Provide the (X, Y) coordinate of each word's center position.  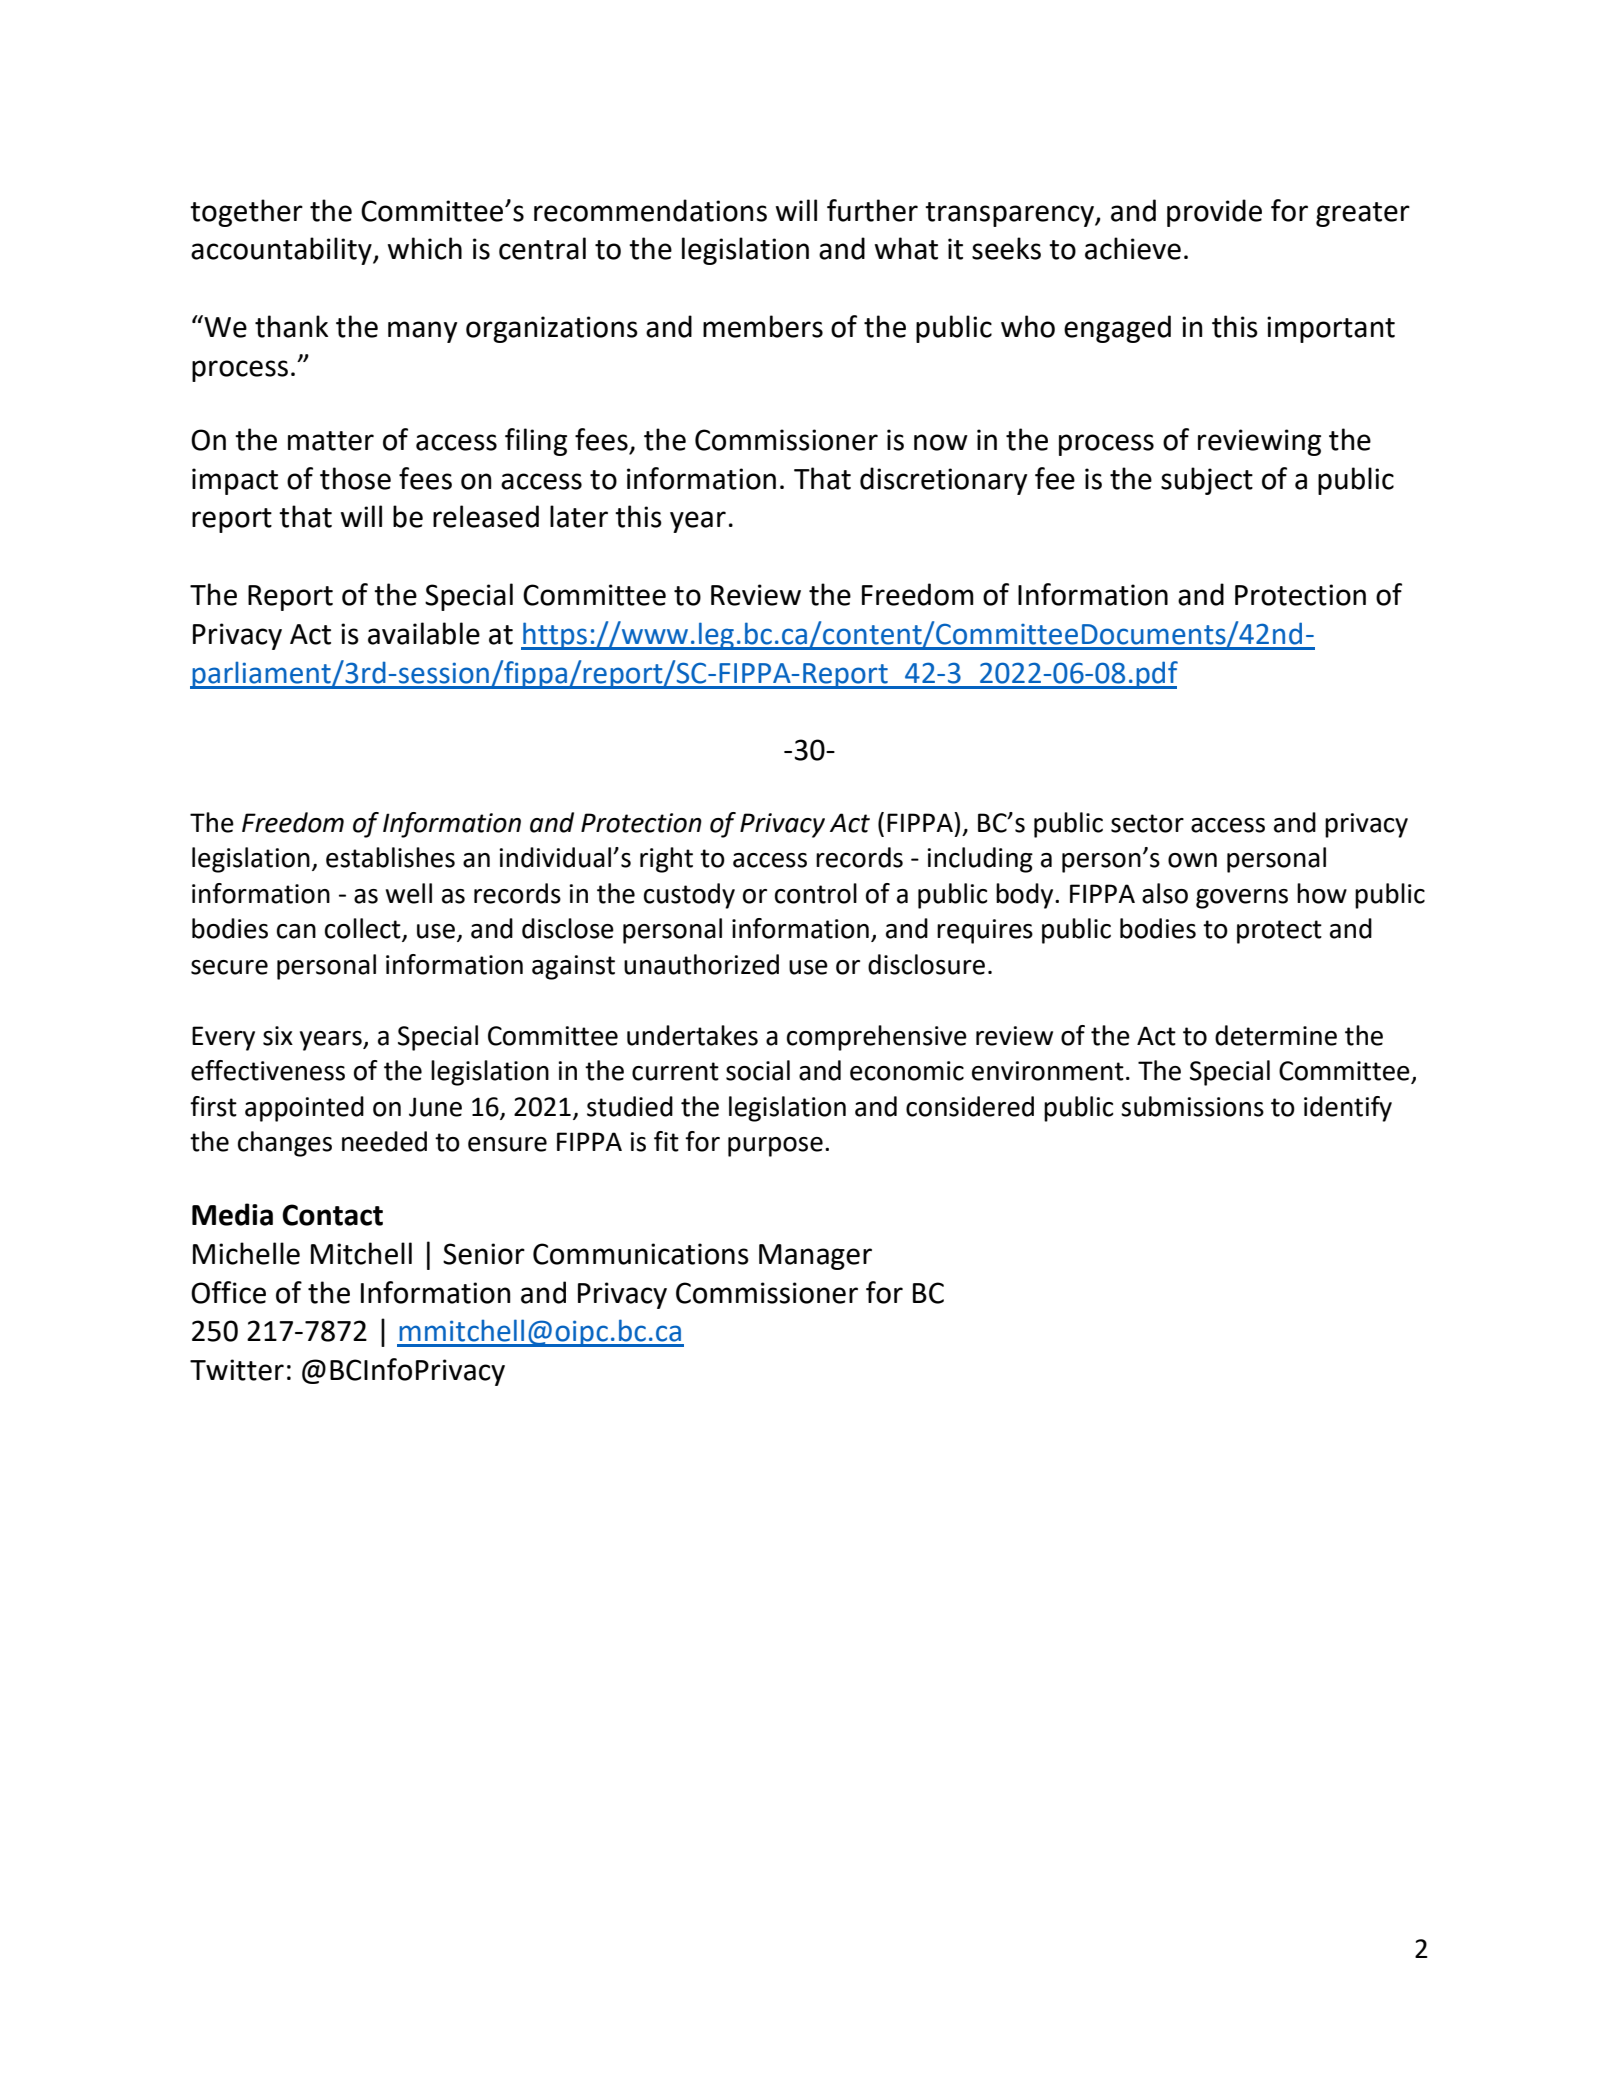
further (872, 210)
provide (1214, 213)
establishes (390, 857)
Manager (815, 1257)
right (666, 860)
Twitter (237, 1370)
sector (1147, 823)
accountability (282, 251)
